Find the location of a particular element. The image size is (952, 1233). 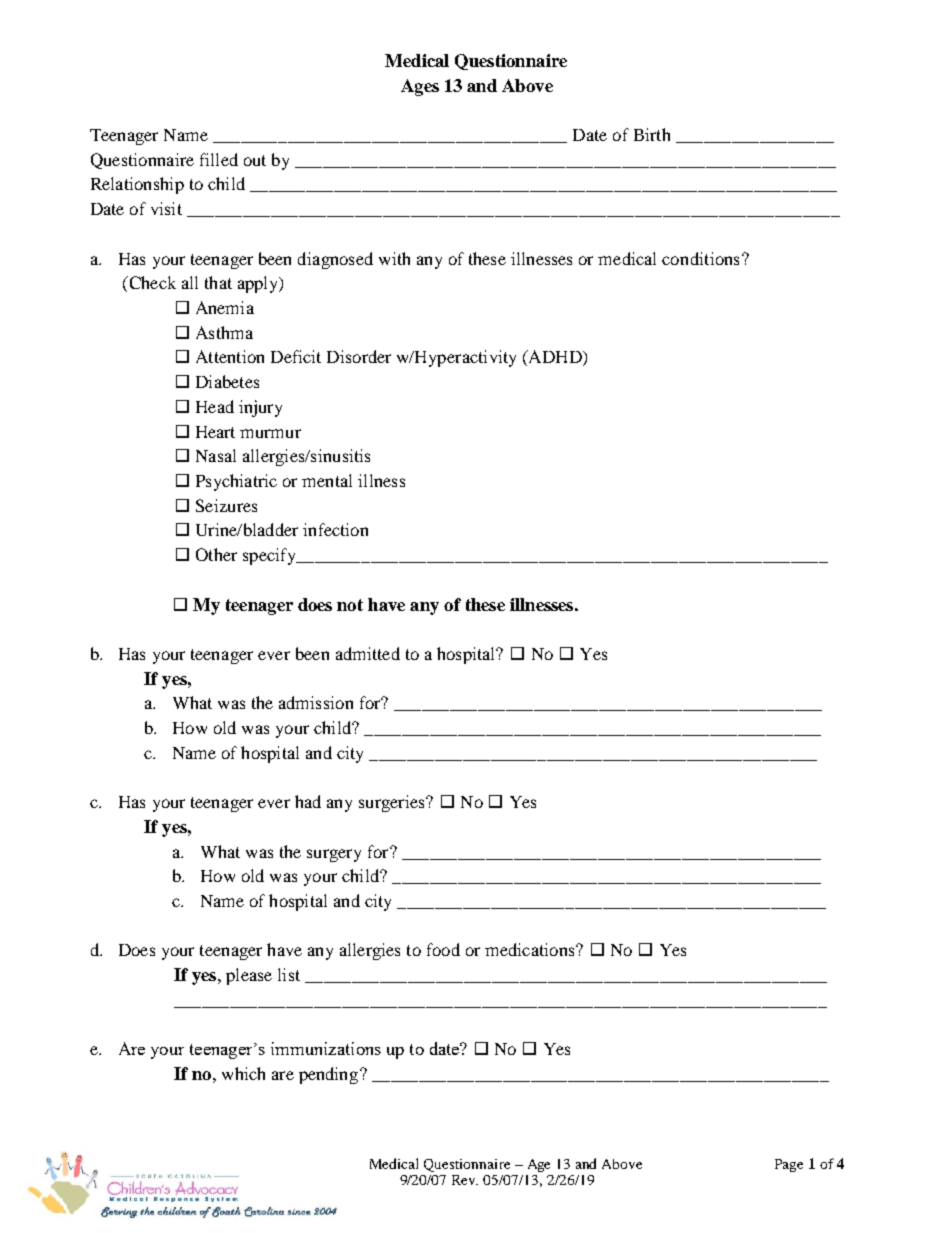

not is located at coordinates (350, 605).
